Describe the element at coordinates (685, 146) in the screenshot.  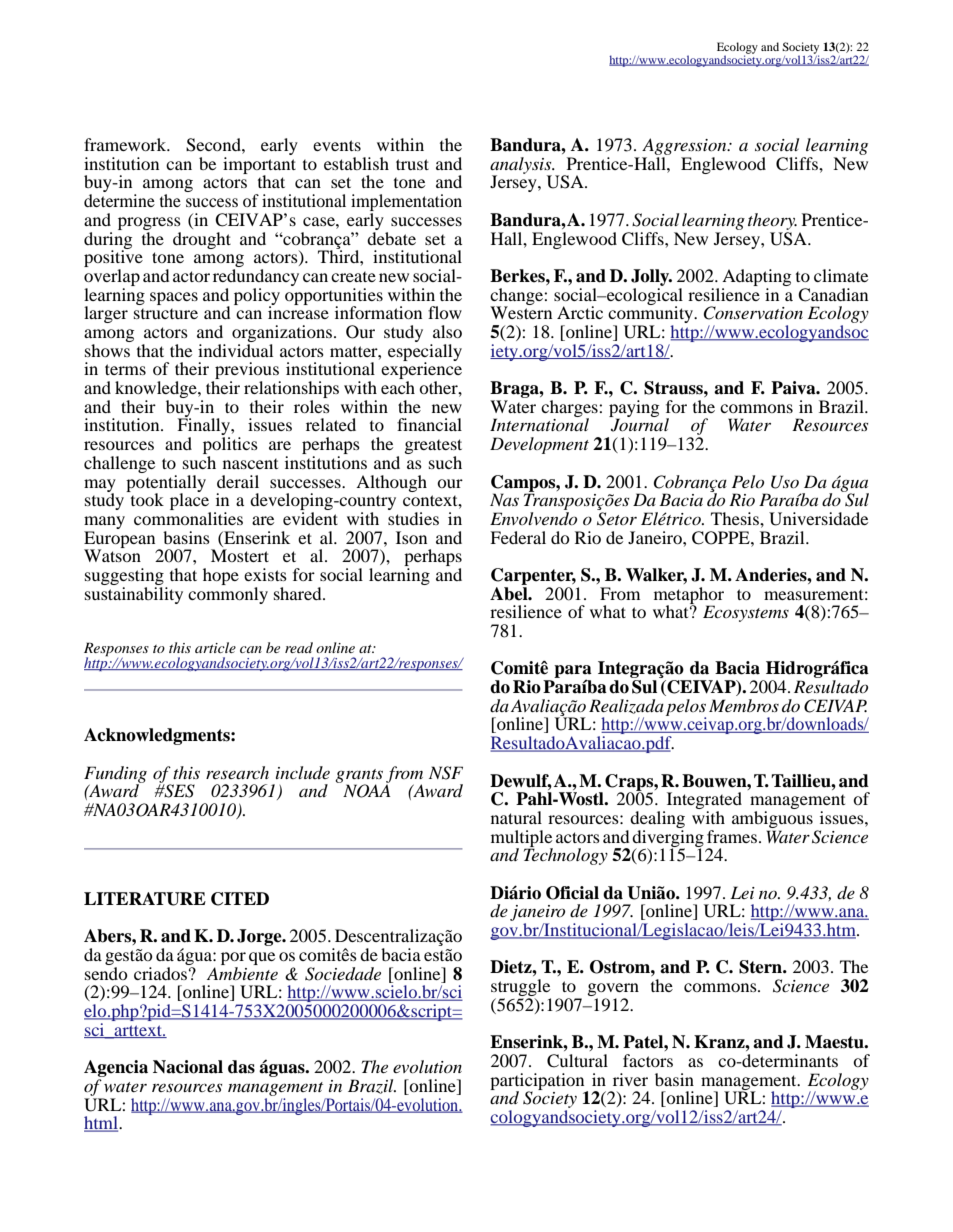
I see `Aggression` at that location.
